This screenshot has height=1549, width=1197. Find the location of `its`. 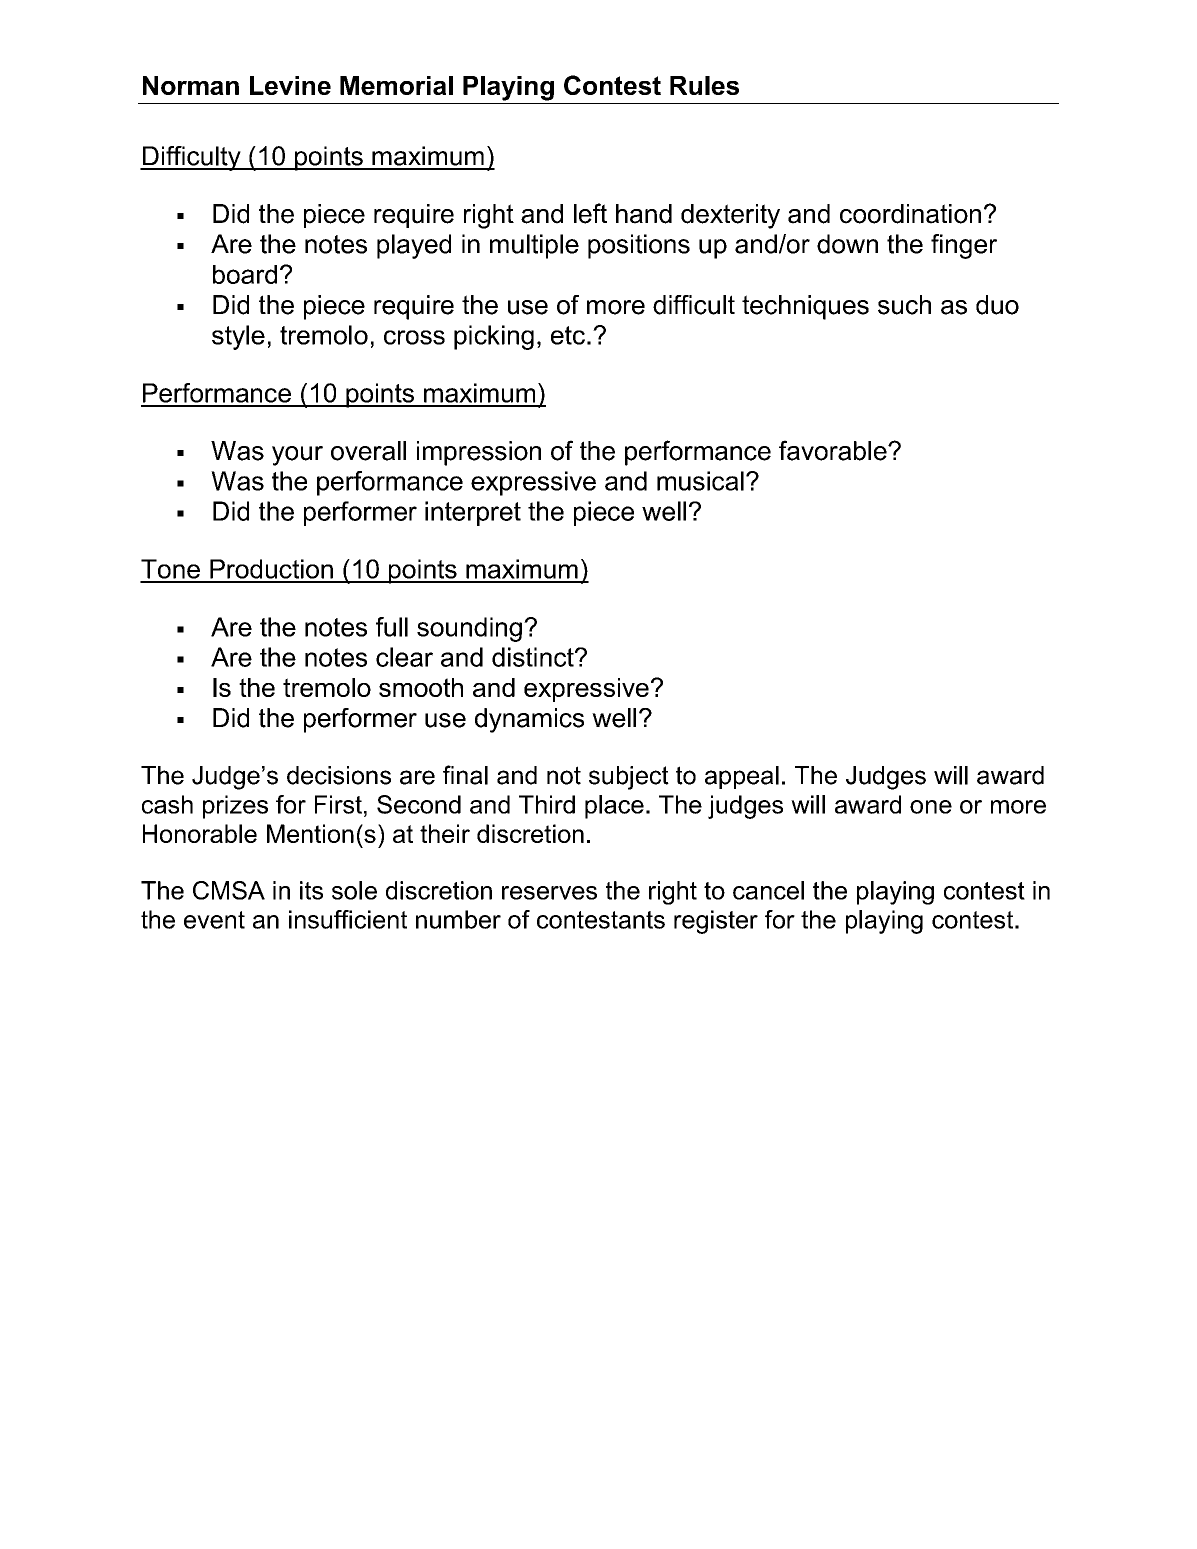

its is located at coordinates (311, 890).
